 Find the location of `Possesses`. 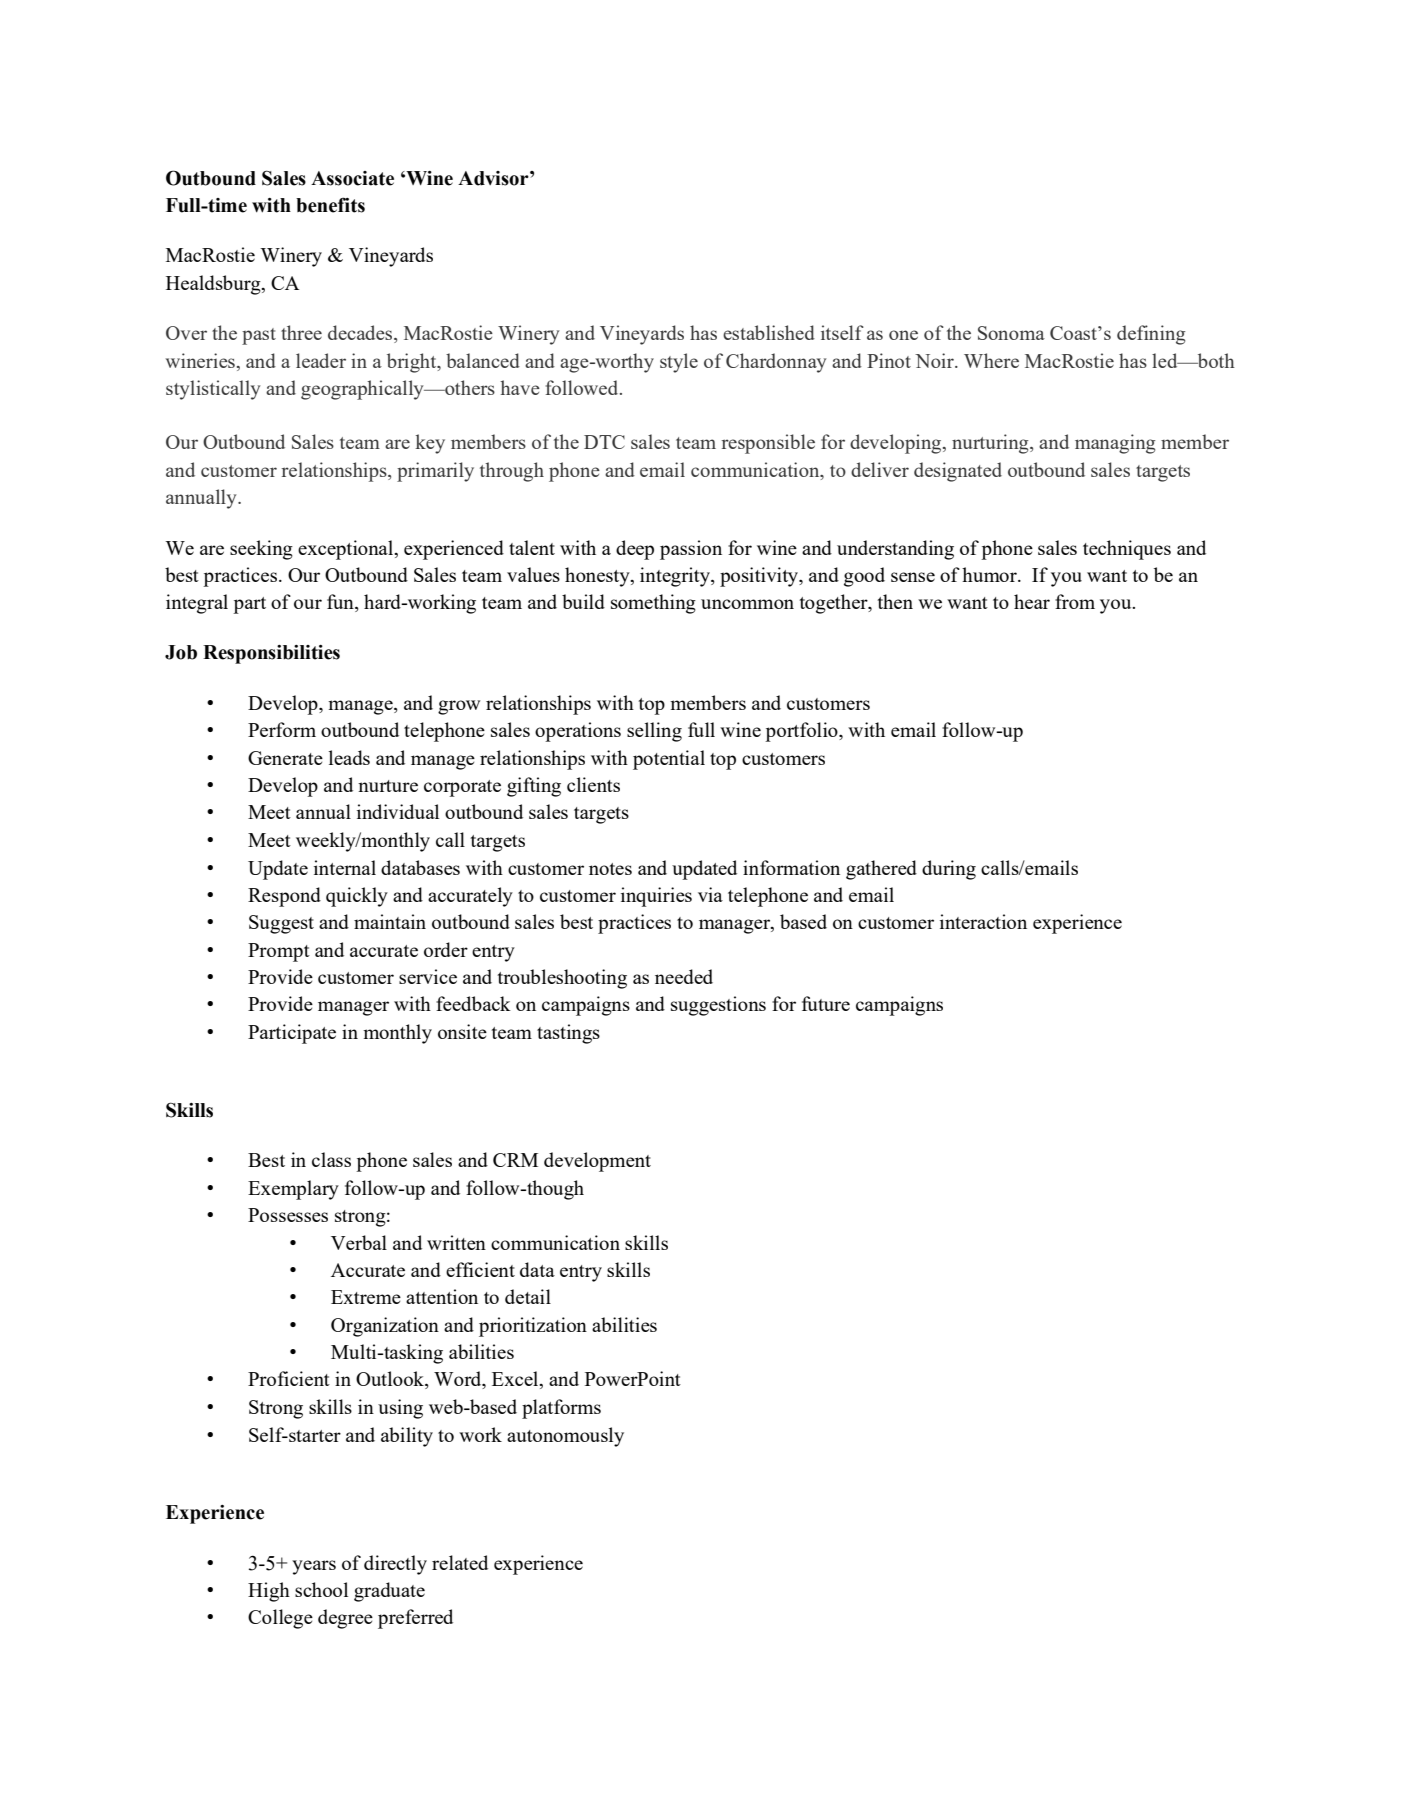

Possesses is located at coordinates (288, 1215).
